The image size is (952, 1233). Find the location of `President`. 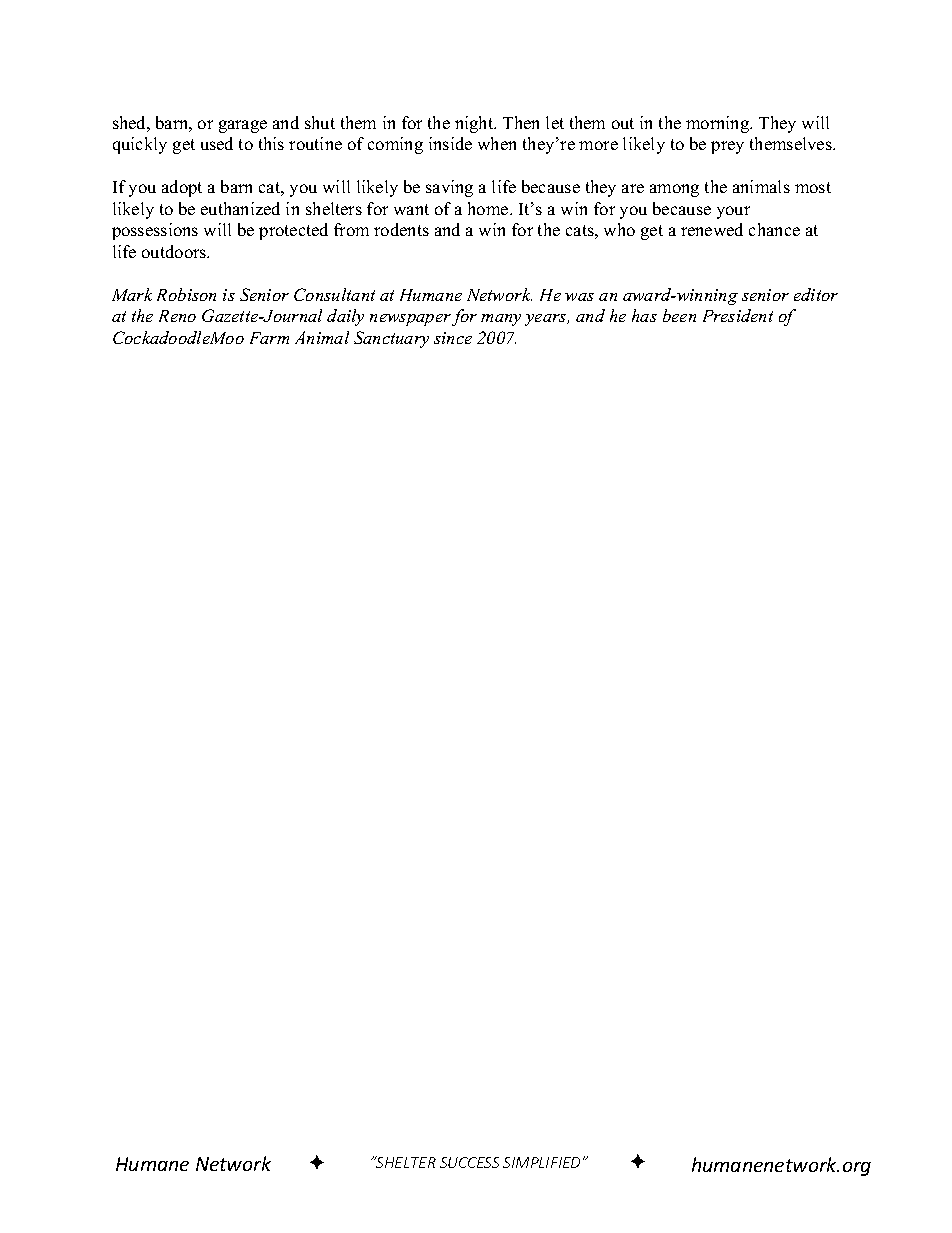

President is located at coordinates (738, 315).
